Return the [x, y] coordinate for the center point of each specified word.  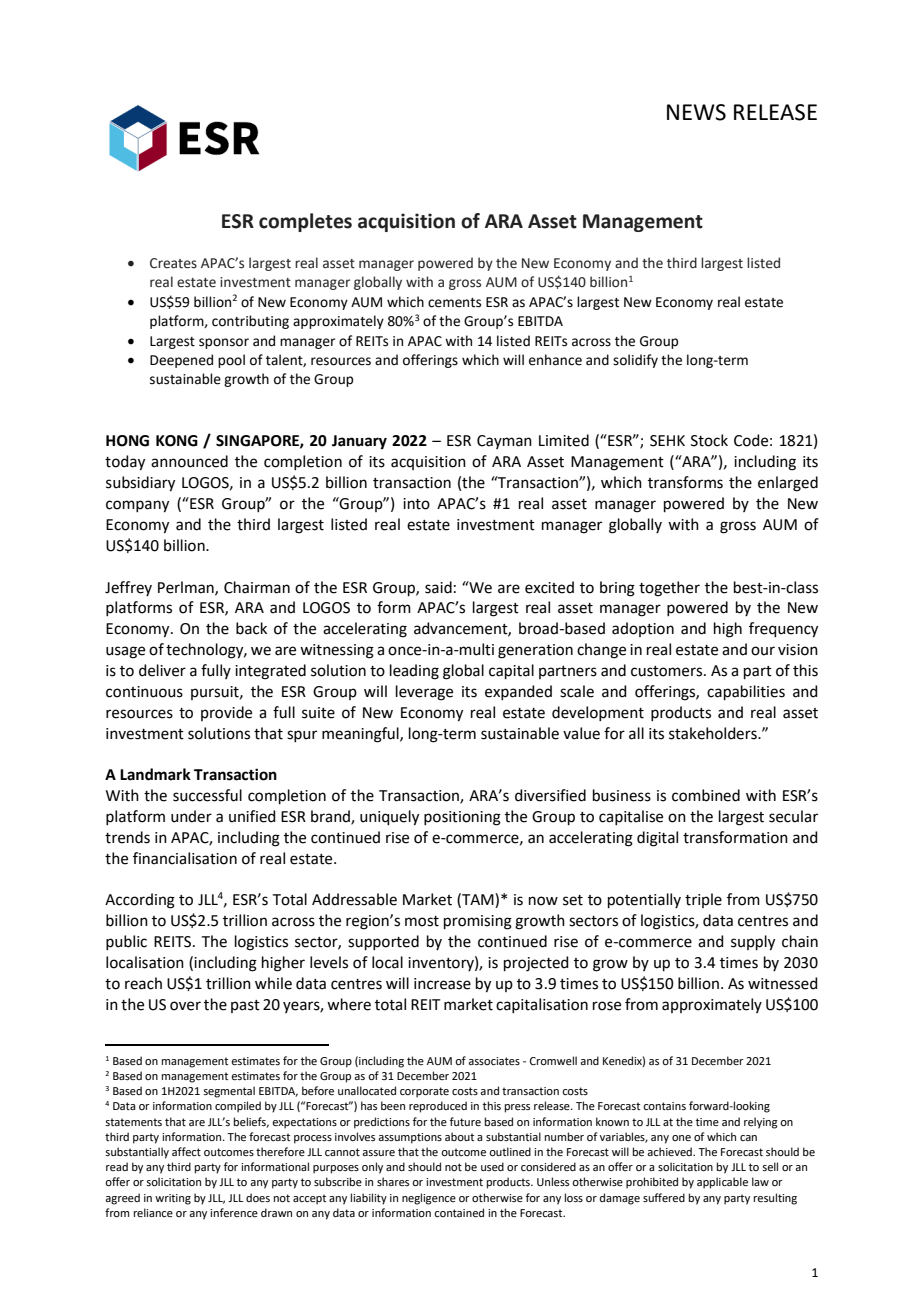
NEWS [696, 112]
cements [454, 303]
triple [703, 900]
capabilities [746, 692]
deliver [162, 670]
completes [305, 222]
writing [173, 1199]
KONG [177, 441]
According [140, 901]
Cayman [504, 442]
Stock [709, 440]
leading [414, 672]
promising [478, 922]
